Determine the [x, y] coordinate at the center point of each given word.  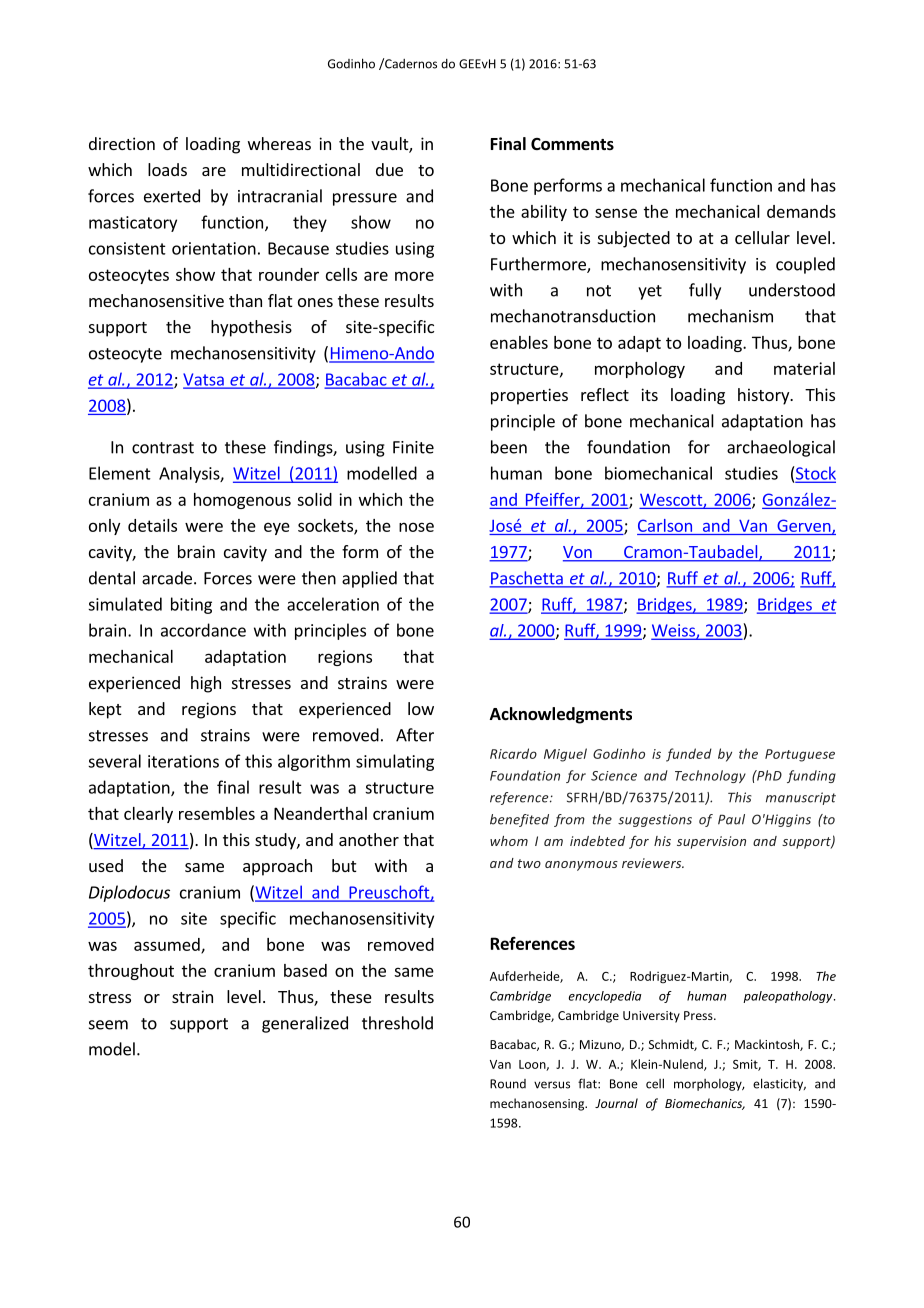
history [765, 396]
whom [509, 841]
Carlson [665, 525]
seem [108, 1025]
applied [369, 579]
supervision [711, 842]
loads [167, 169]
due [389, 169]
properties [529, 396]
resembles [217, 813]
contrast [163, 448]
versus [552, 1085]
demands [801, 211]
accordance [203, 630]
